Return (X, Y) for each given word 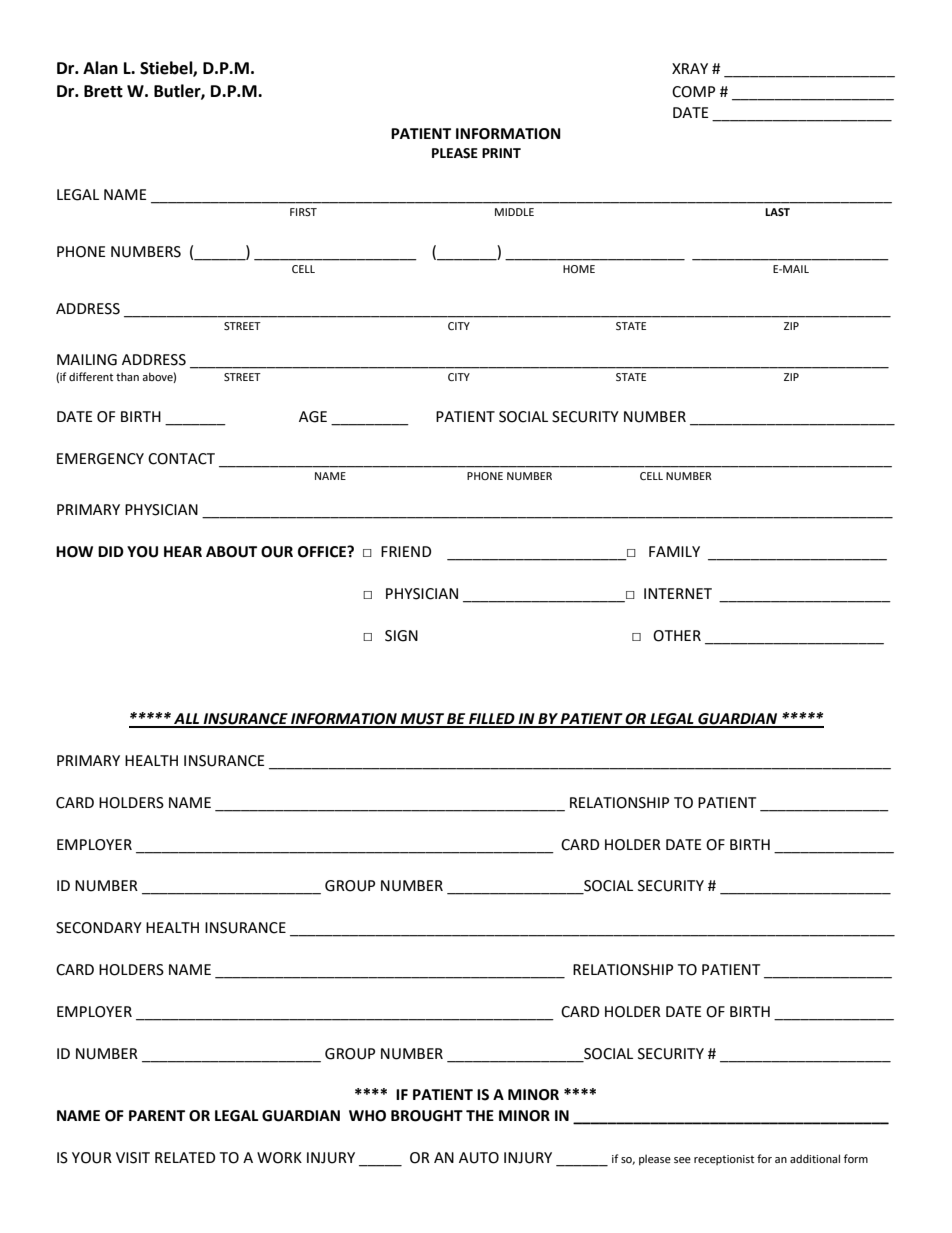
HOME (579, 269)
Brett (103, 91)
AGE (313, 417)
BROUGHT (427, 1116)
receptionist (724, 1160)
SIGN (401, 636)
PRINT (501, 153)
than (127, 376)
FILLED (492, 720)
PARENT (157, 1115)
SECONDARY (99, 928)
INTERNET (678, 593)
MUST (422, 720)
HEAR (183, 551)
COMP (693, 92)
